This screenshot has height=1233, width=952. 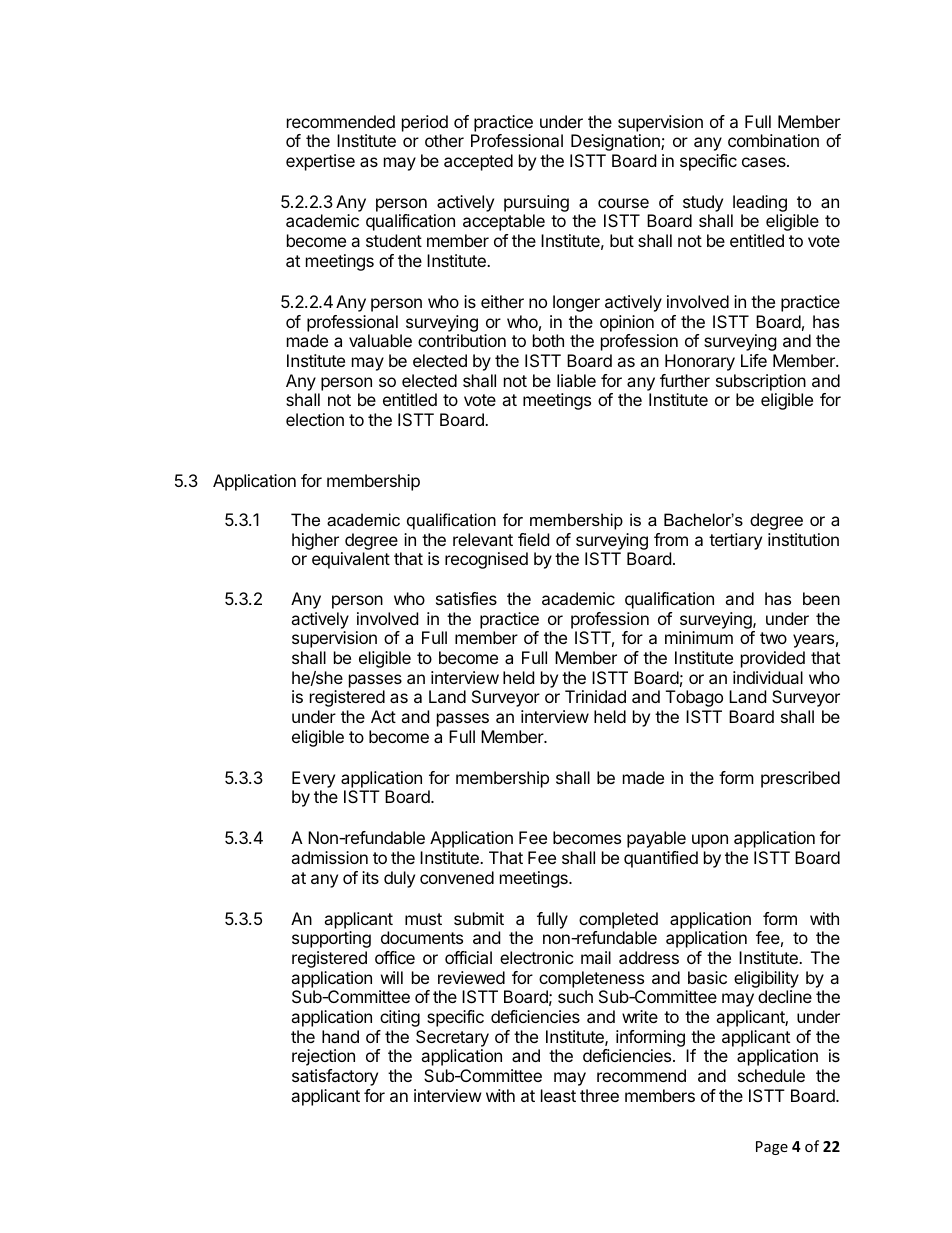 I want to click on mail, so click(x=596, y=957).
